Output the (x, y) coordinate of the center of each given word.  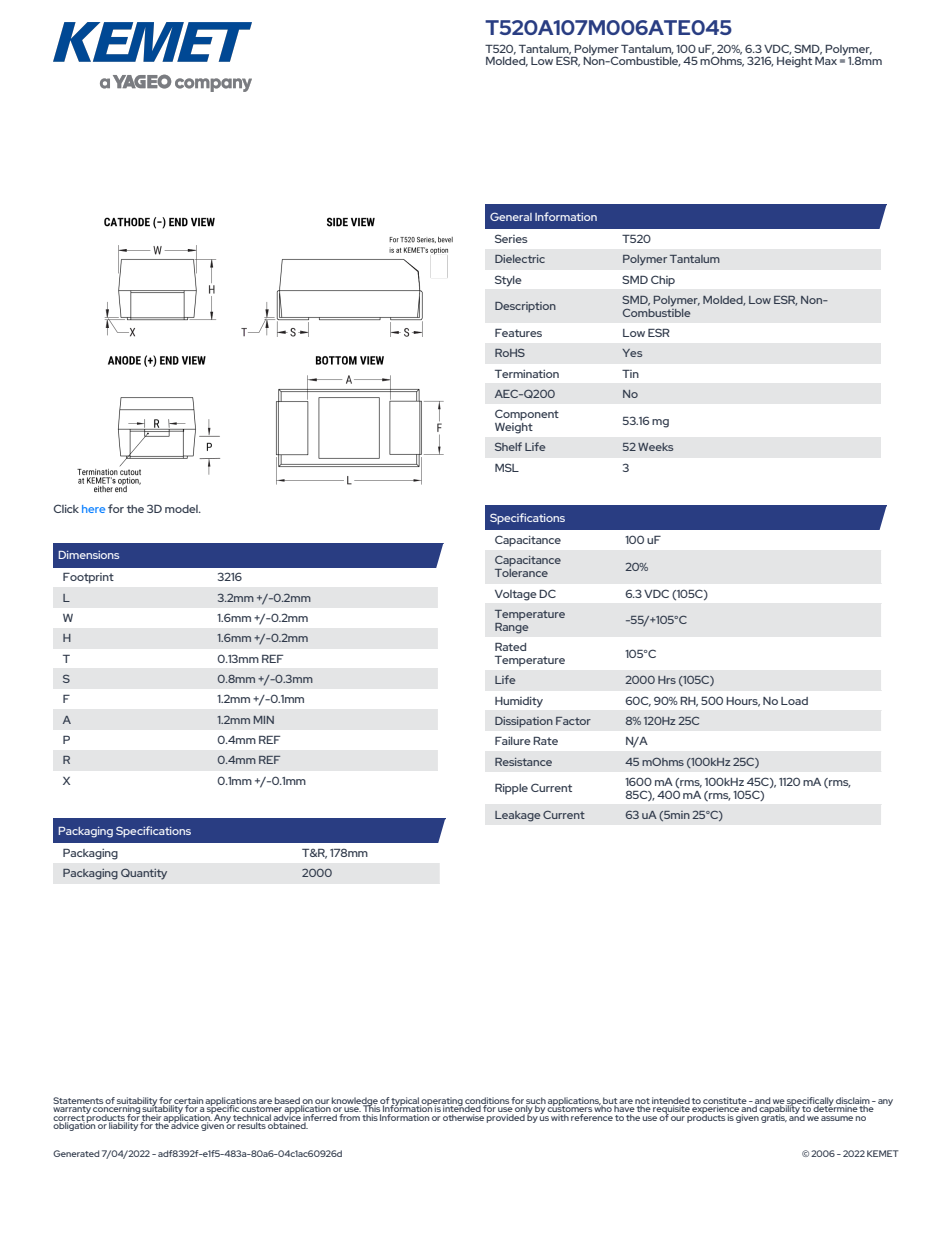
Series (511, 238)
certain (188, 1101)
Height (794, 61)
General (511, 216)
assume (837, 1118)
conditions (487, 1101)
